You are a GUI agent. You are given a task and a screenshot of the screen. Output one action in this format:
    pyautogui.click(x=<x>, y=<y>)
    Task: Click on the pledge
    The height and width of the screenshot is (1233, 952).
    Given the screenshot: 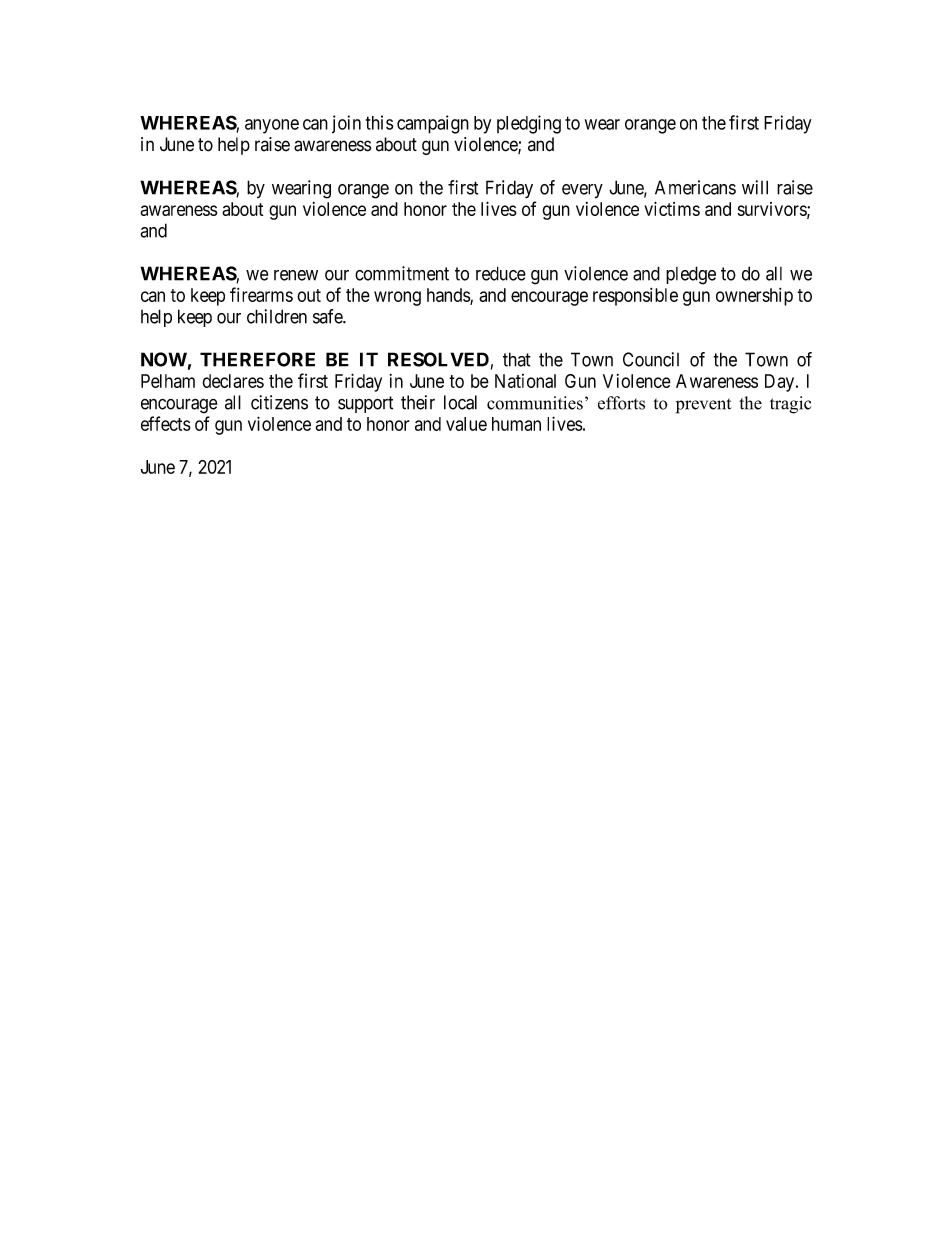 What is the action you would take?
    pyautogui.click(x=691, y=275)
